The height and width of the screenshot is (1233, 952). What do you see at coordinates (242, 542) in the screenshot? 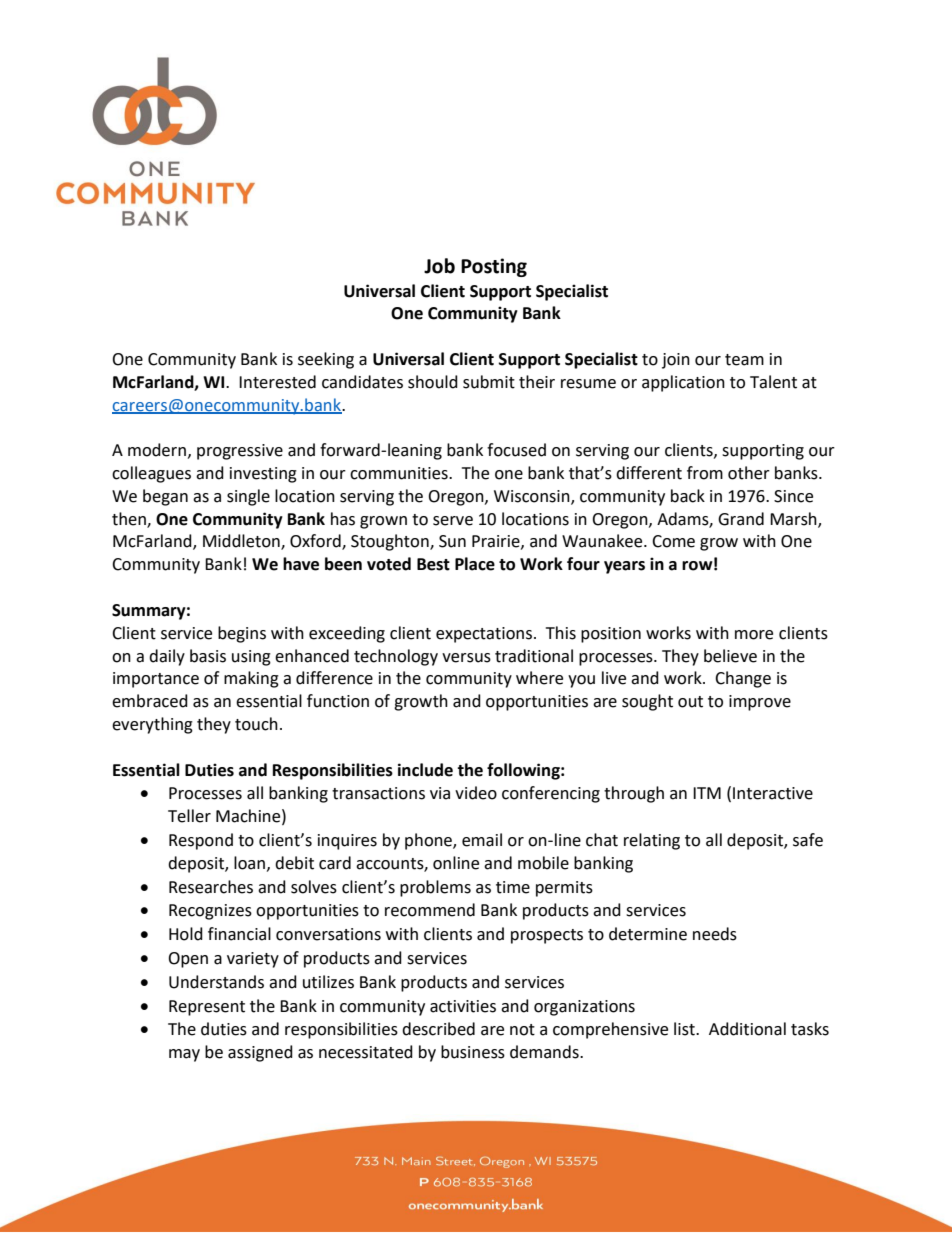
I see `Middleton` at bounding box center [242, 542].
